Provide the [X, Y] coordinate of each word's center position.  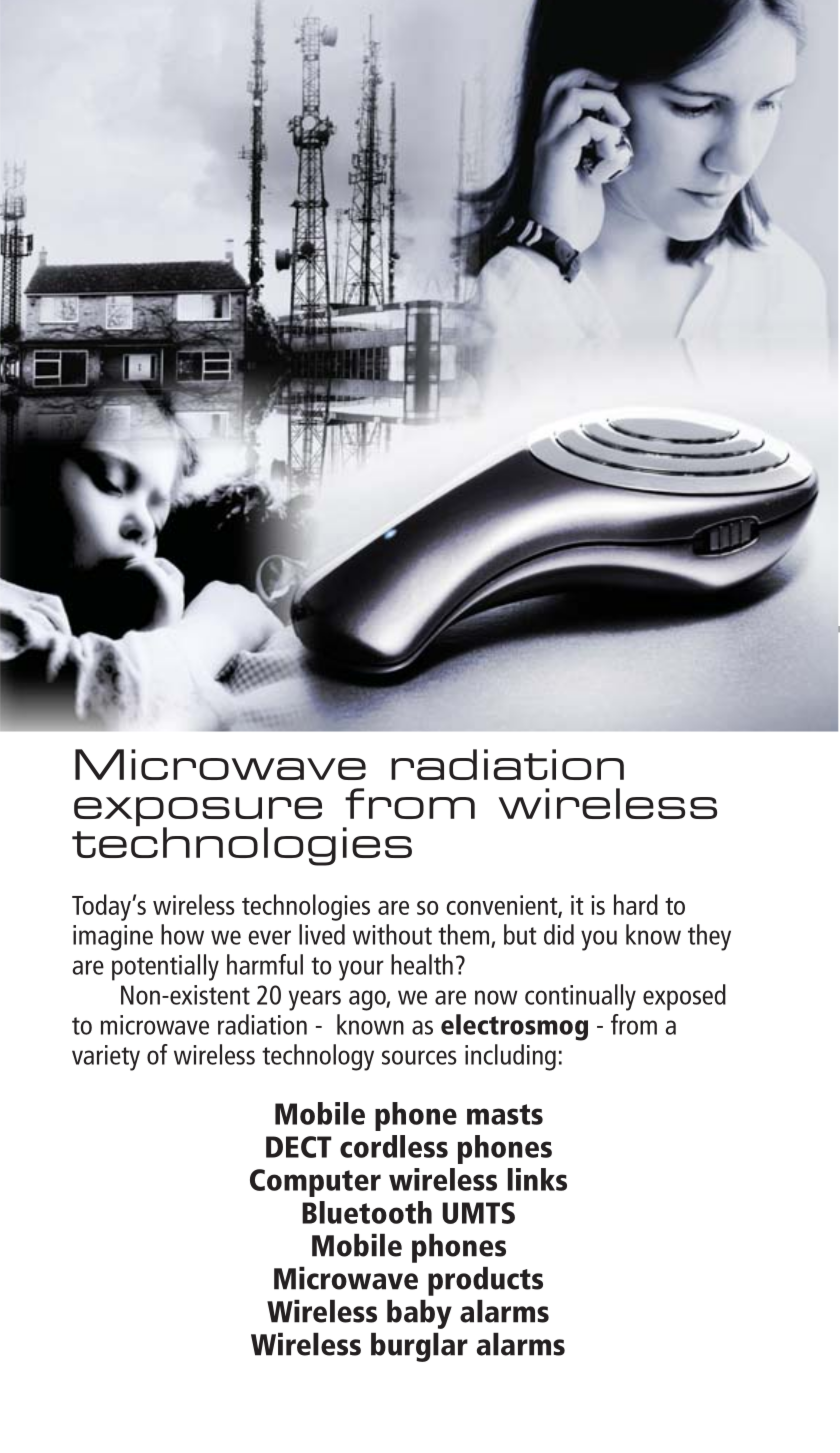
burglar [419, 1347]
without [392, 934]
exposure [198, 813]
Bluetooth [367, 1212]
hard [636, 904]
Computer [315, 1183]
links [537, 1179]
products [485, 1281]
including [510, 1057]
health [422, 964]
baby [419, 1314]
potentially [165, 967]
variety [106, 1058]
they [709, 937]
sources [419, 1057]
